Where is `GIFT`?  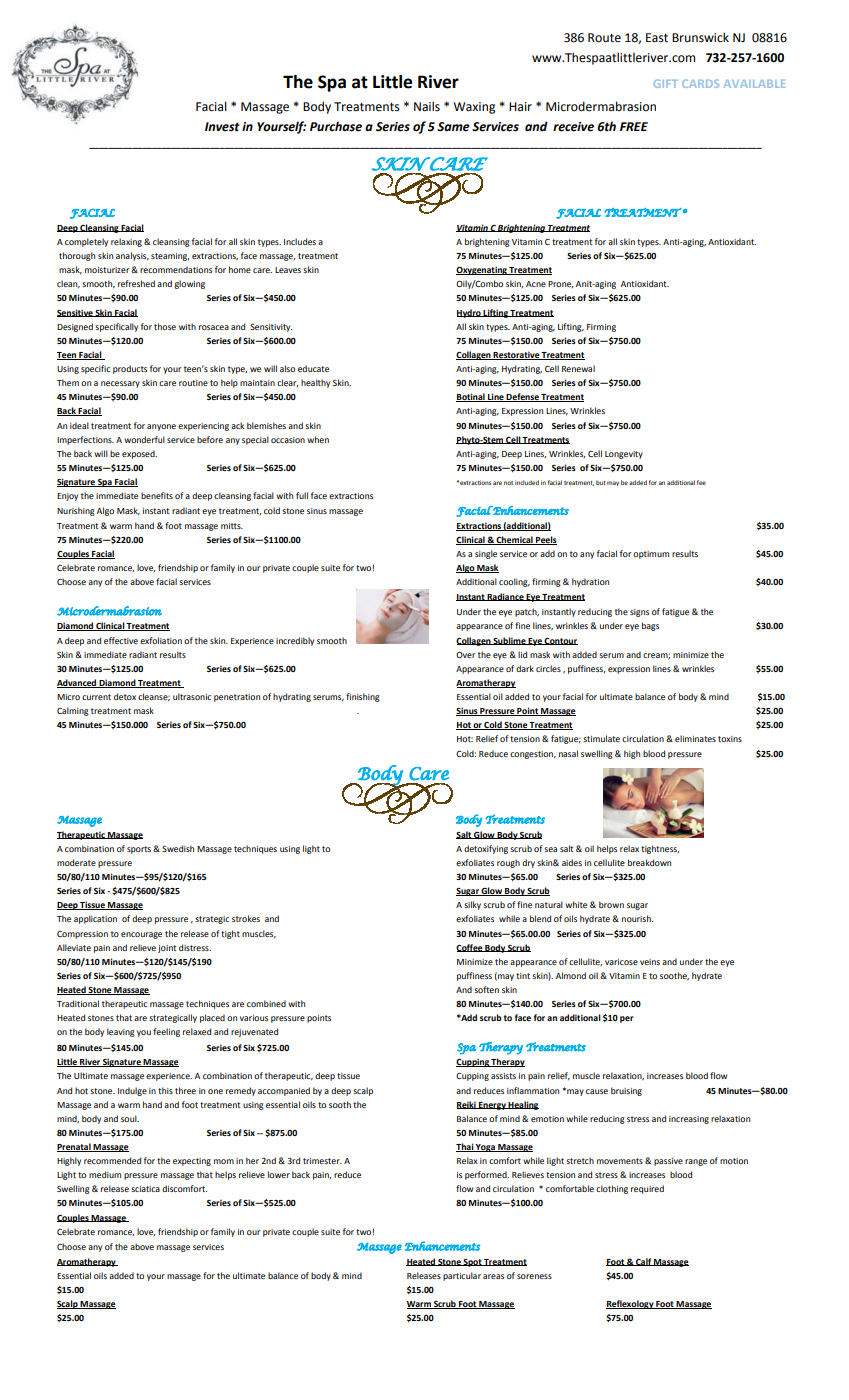
GIFT is located at coordinates (666, 83).
